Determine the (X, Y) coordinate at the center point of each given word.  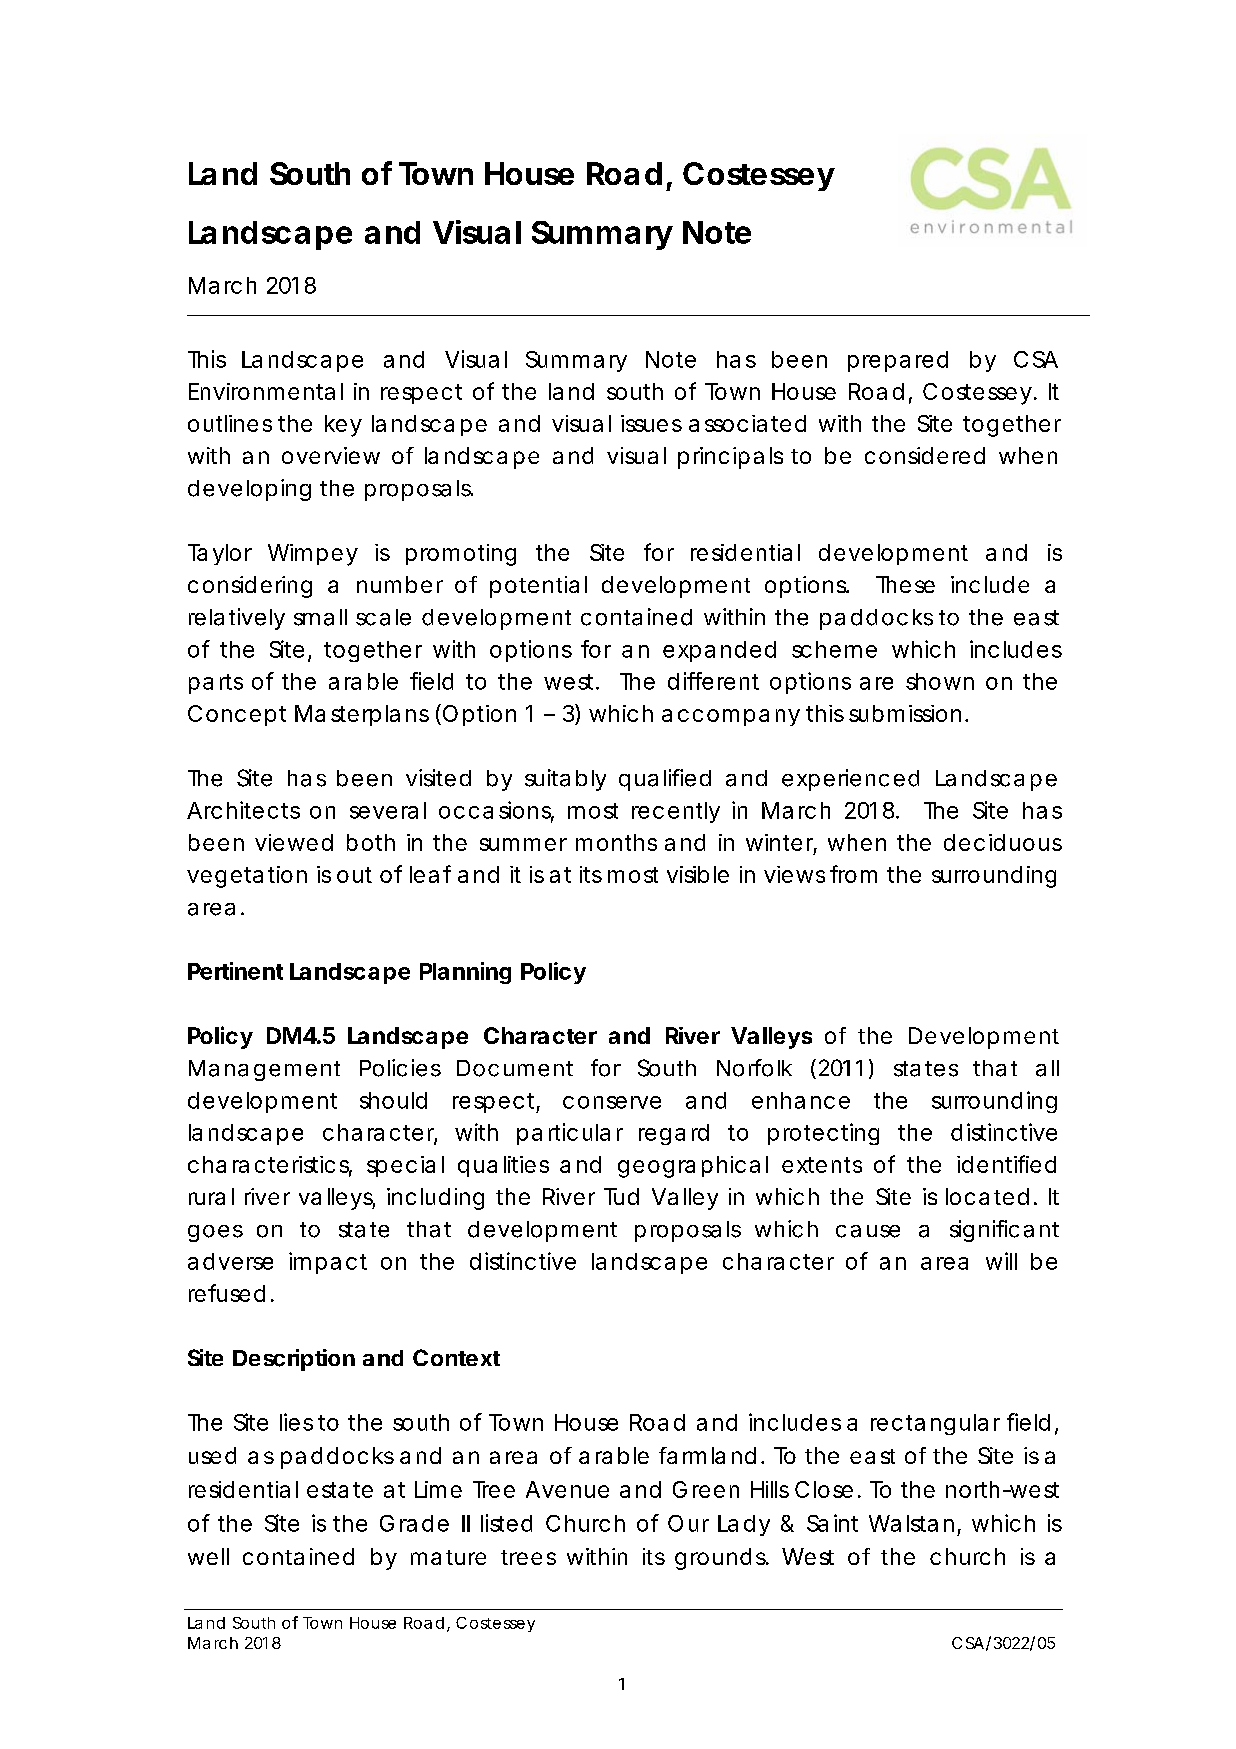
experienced (850, 780)
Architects (243, 810)
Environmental (266, 391)
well (208, 1556)
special (405, 1166)
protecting (823, 1134)
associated (747, 423)
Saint (832, 1523)
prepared (898, 361)
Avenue (567, 1489)
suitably (565, 780)
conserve (612, 1102)
